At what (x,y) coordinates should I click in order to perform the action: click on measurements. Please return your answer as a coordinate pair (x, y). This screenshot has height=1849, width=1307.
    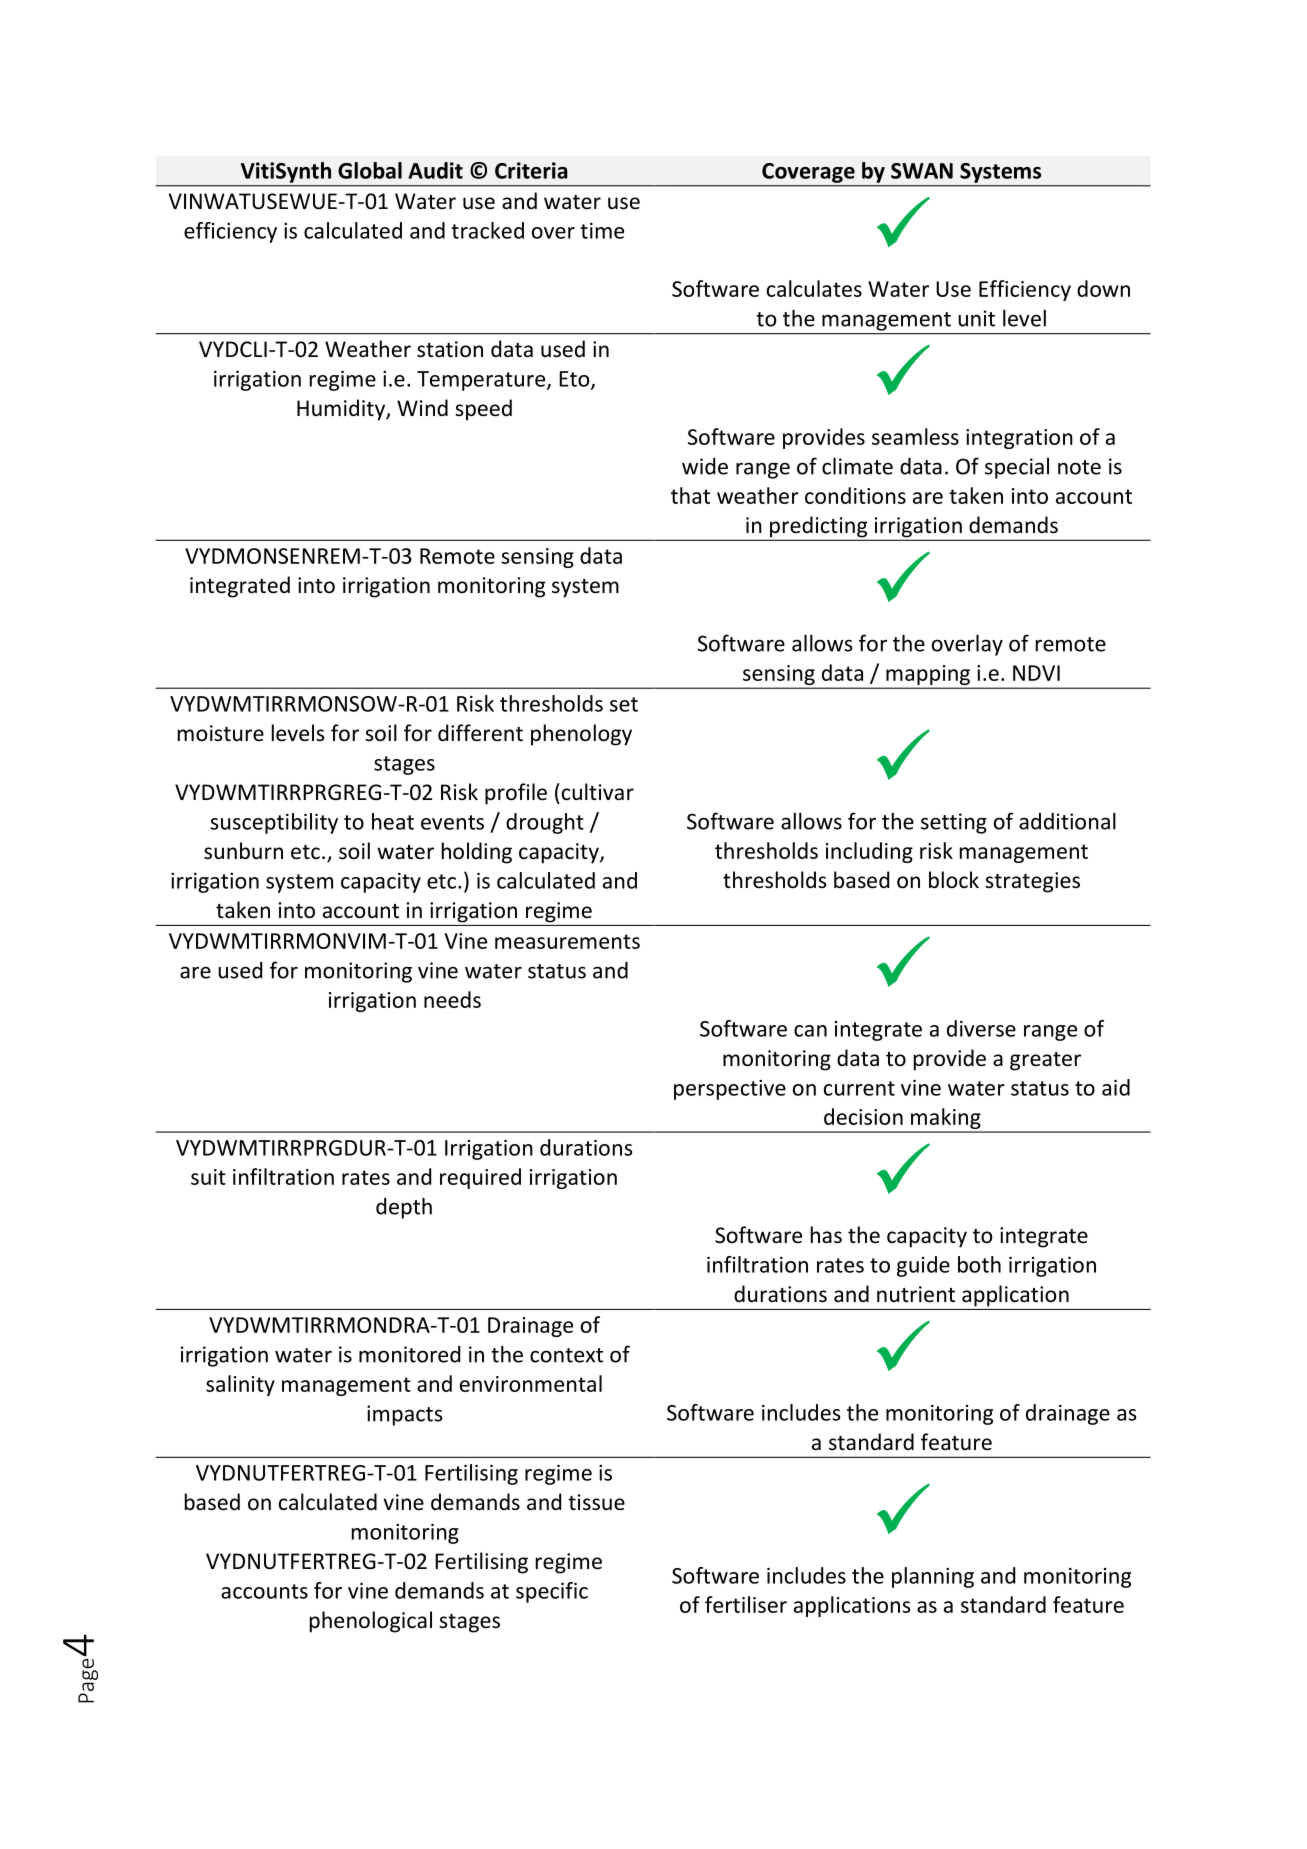
    Looking at the image, I should click on (567, 941).
